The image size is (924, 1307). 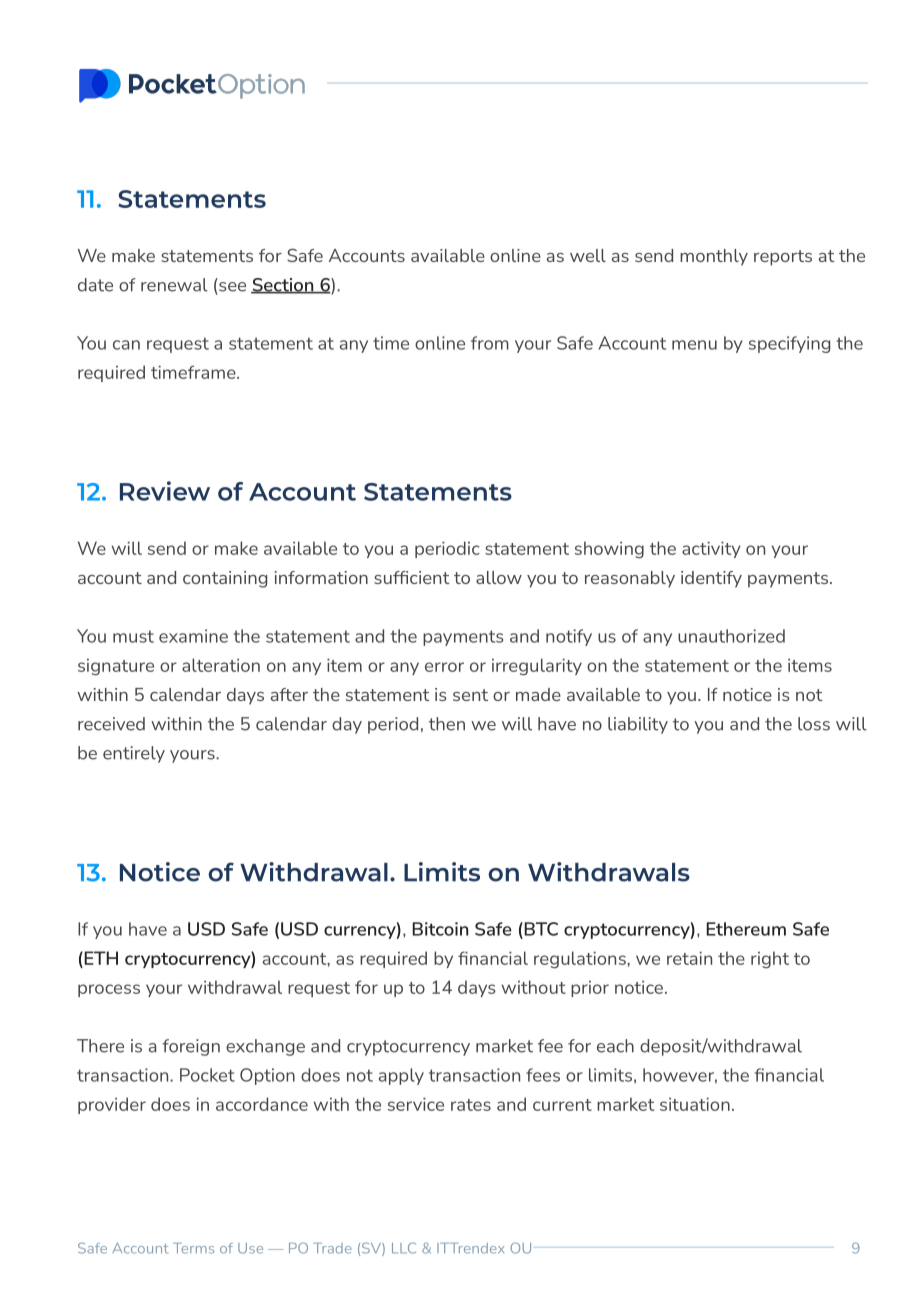 What do you see at coordinates (714, 257) in the screenshot?
I see `monthly` at bounding box center [714, 257].
